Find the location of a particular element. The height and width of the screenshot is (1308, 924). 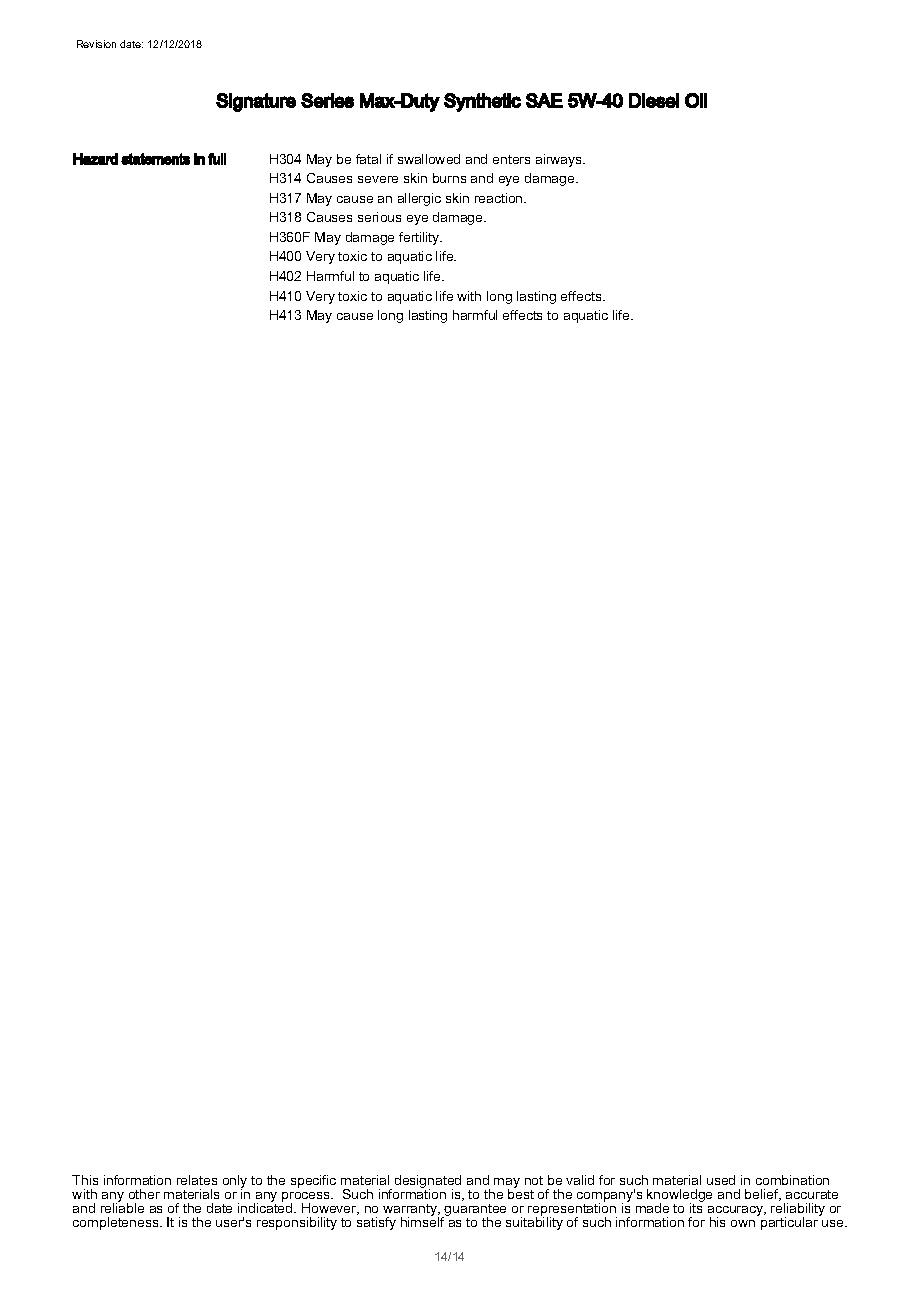

combination is located at coordinates (792, 1180).
